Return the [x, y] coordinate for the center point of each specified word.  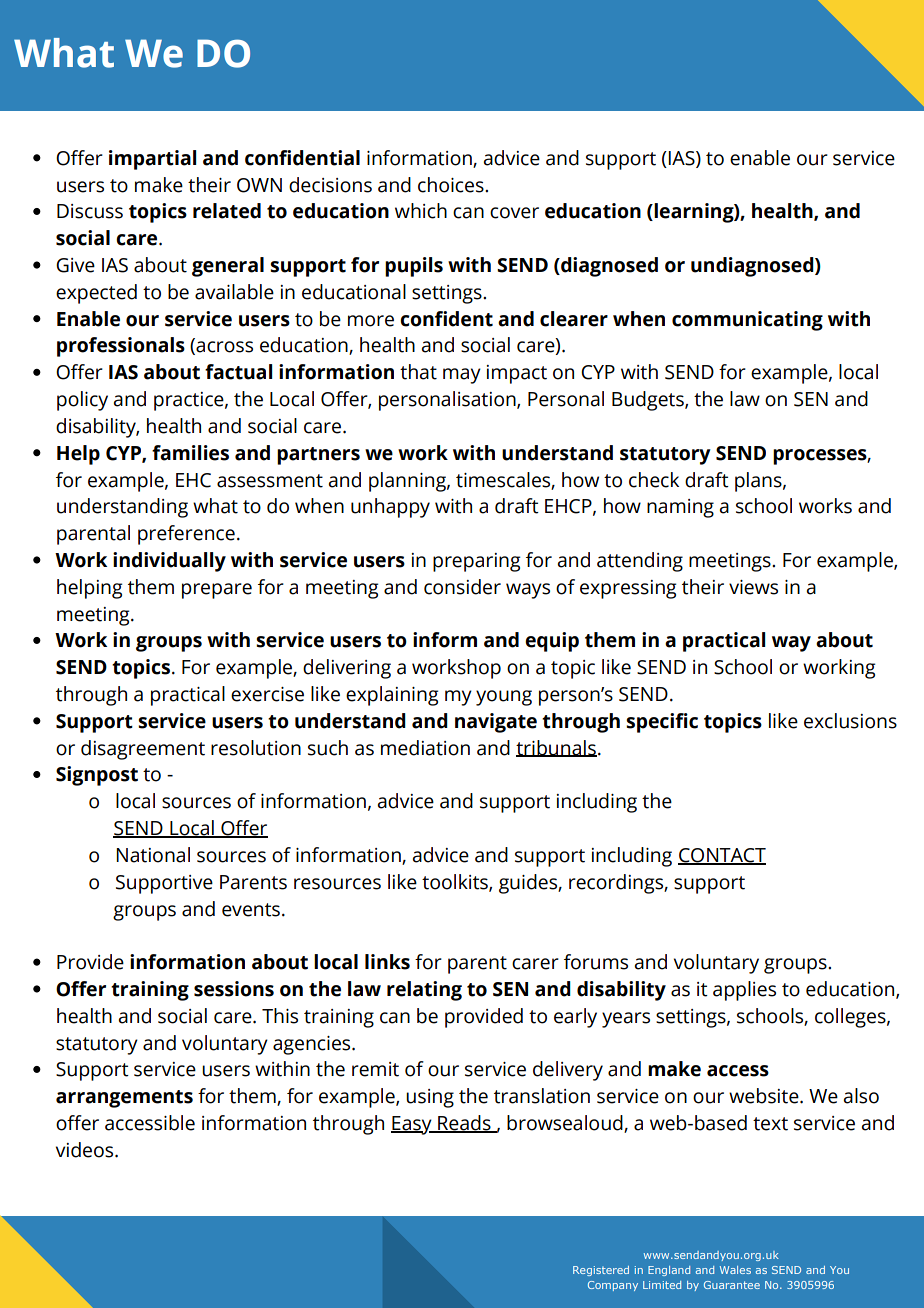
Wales [735, 1270]
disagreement [143, 750]
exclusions [850, 721]
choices [452, 185]
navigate [496, 723]
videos [86, 1150]
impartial [152, 160]
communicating [747, 321]
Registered [601, 1271]
